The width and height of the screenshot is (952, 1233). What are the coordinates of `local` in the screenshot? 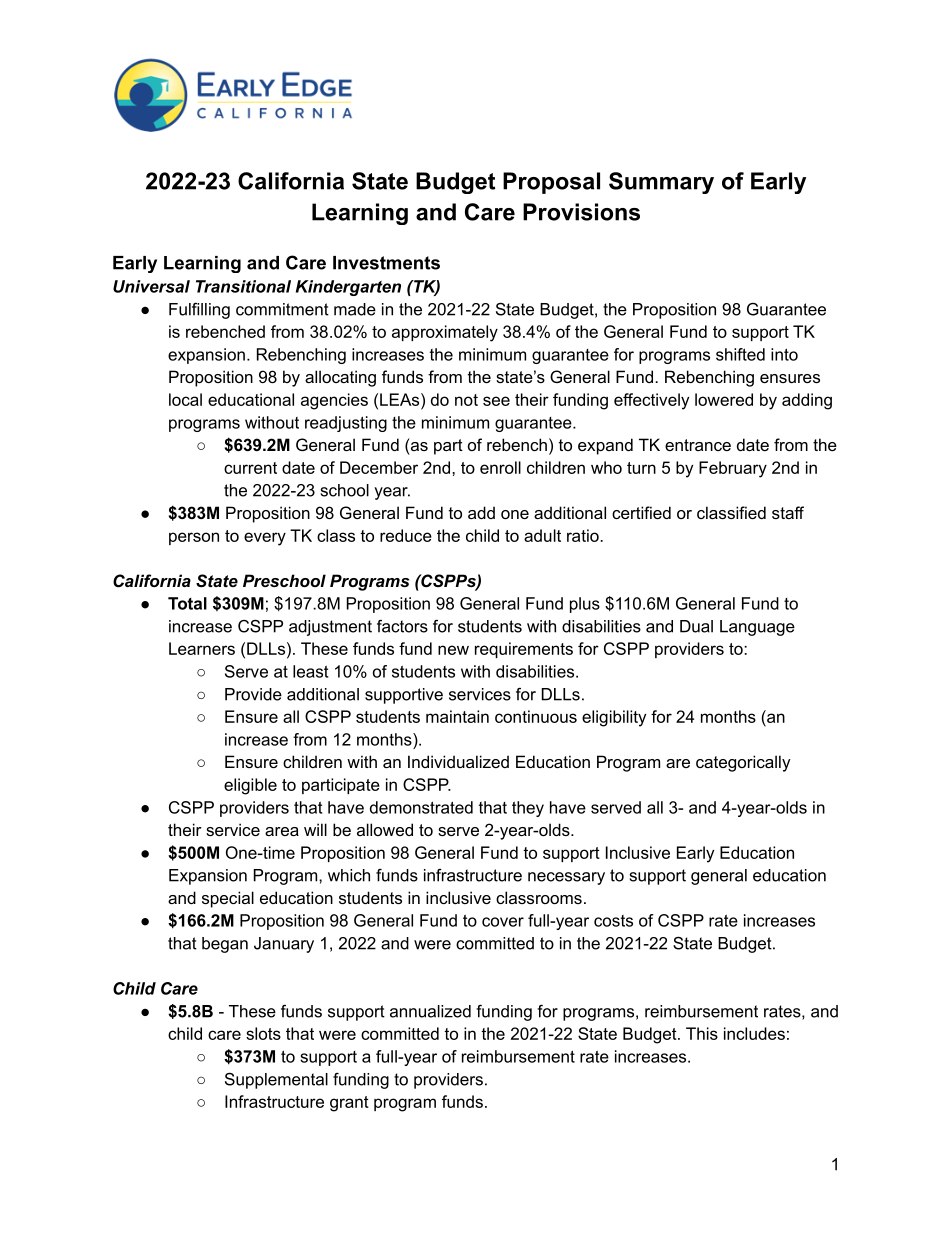 It's located at (185, 399).
